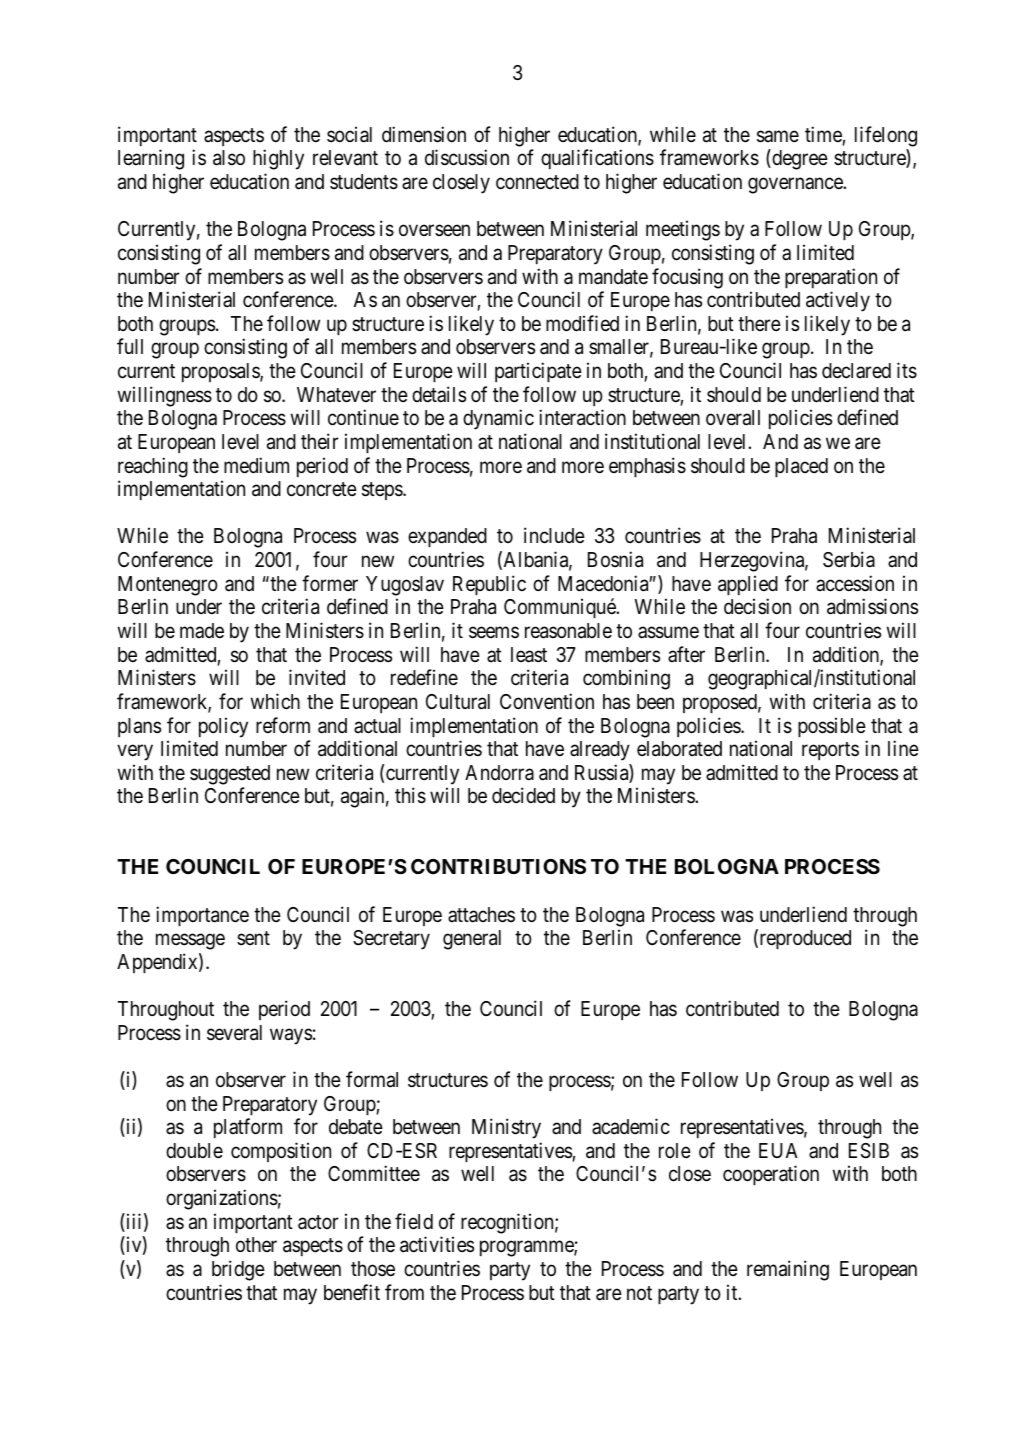 The width and height of the screenshot is (1019, 1442). What do you see at coordinates (256, 465) in the screenshot?
I see `medium` at bounding box center [256, 465].
